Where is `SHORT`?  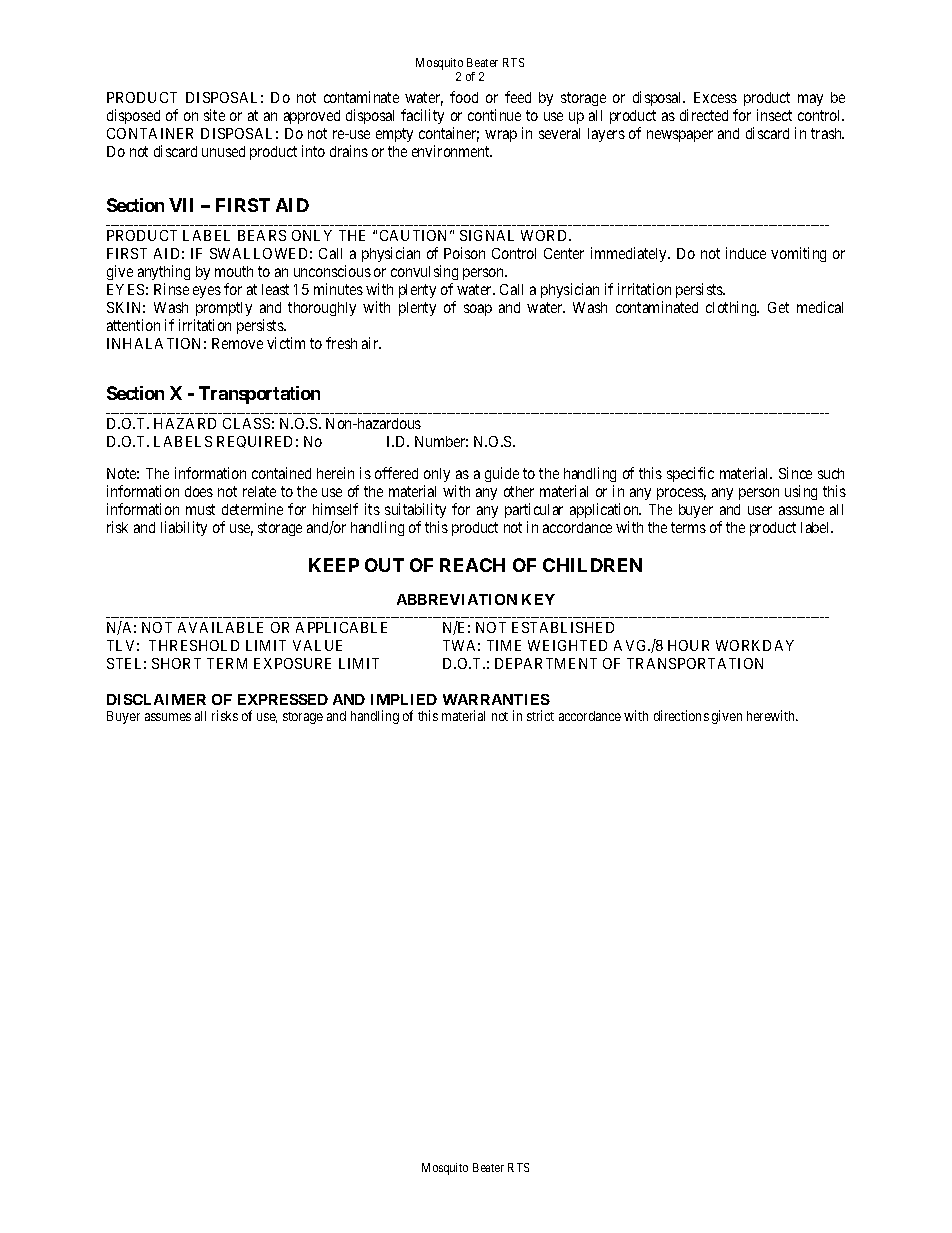 SHORT is located at coordinates (176, 663).
